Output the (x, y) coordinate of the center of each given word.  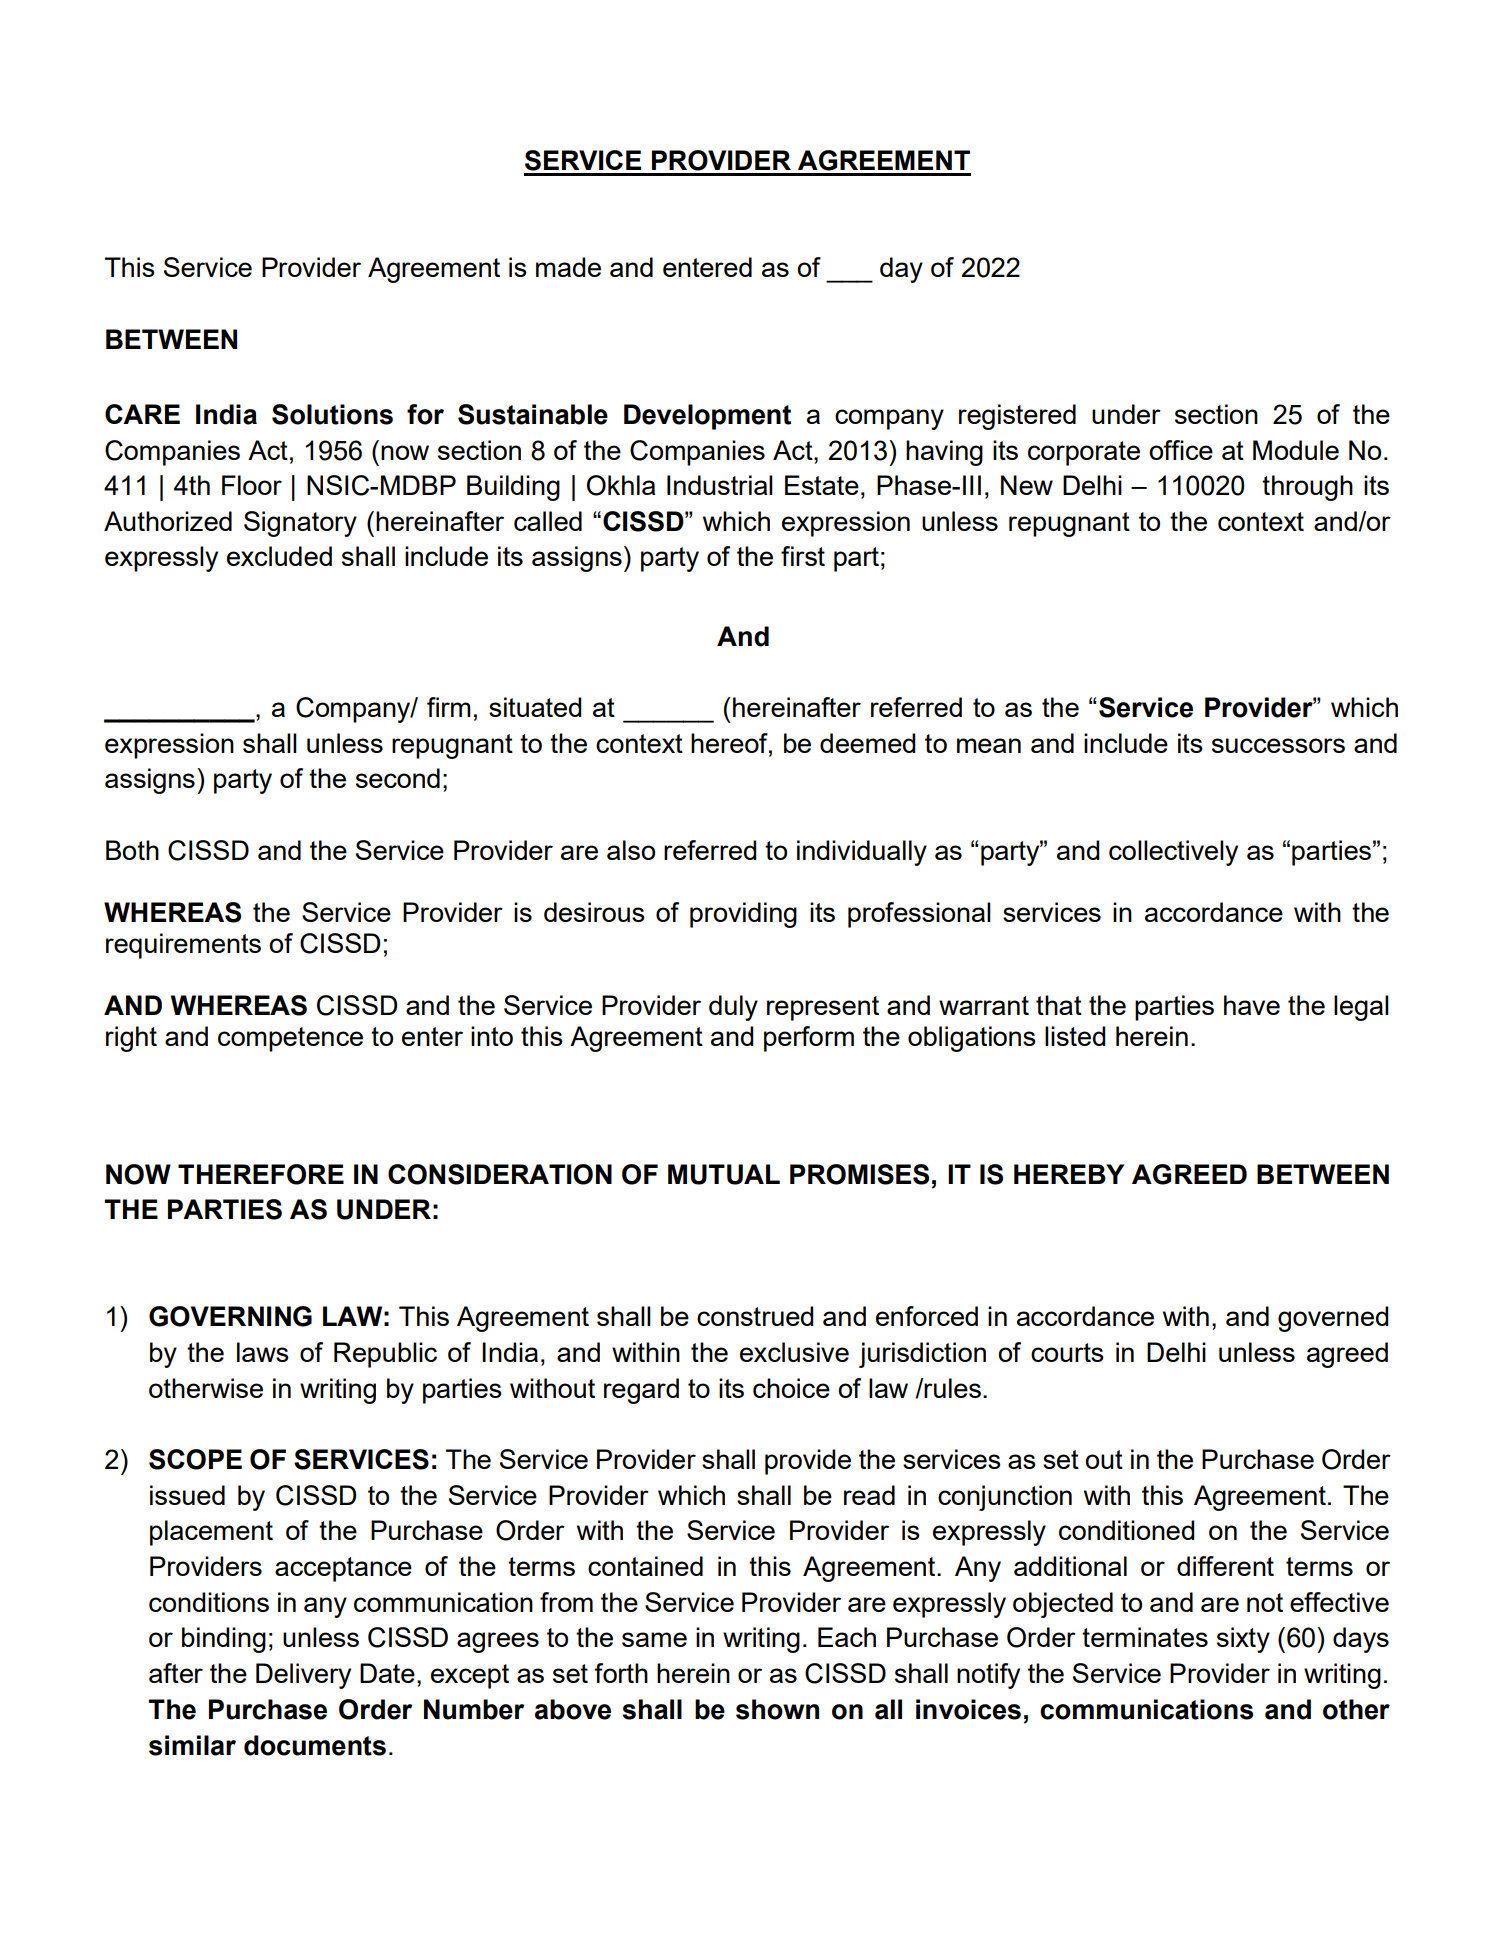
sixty (1243, 1640)
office (1181, 450)
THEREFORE (261, 1174)
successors (1278, 745)
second (398, 778)
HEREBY (1069, 1174)
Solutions (332, 414)
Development (707, 417)
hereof (730, 743)
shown (777, 1709)
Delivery (303, 1676)
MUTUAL (724, 1174)
